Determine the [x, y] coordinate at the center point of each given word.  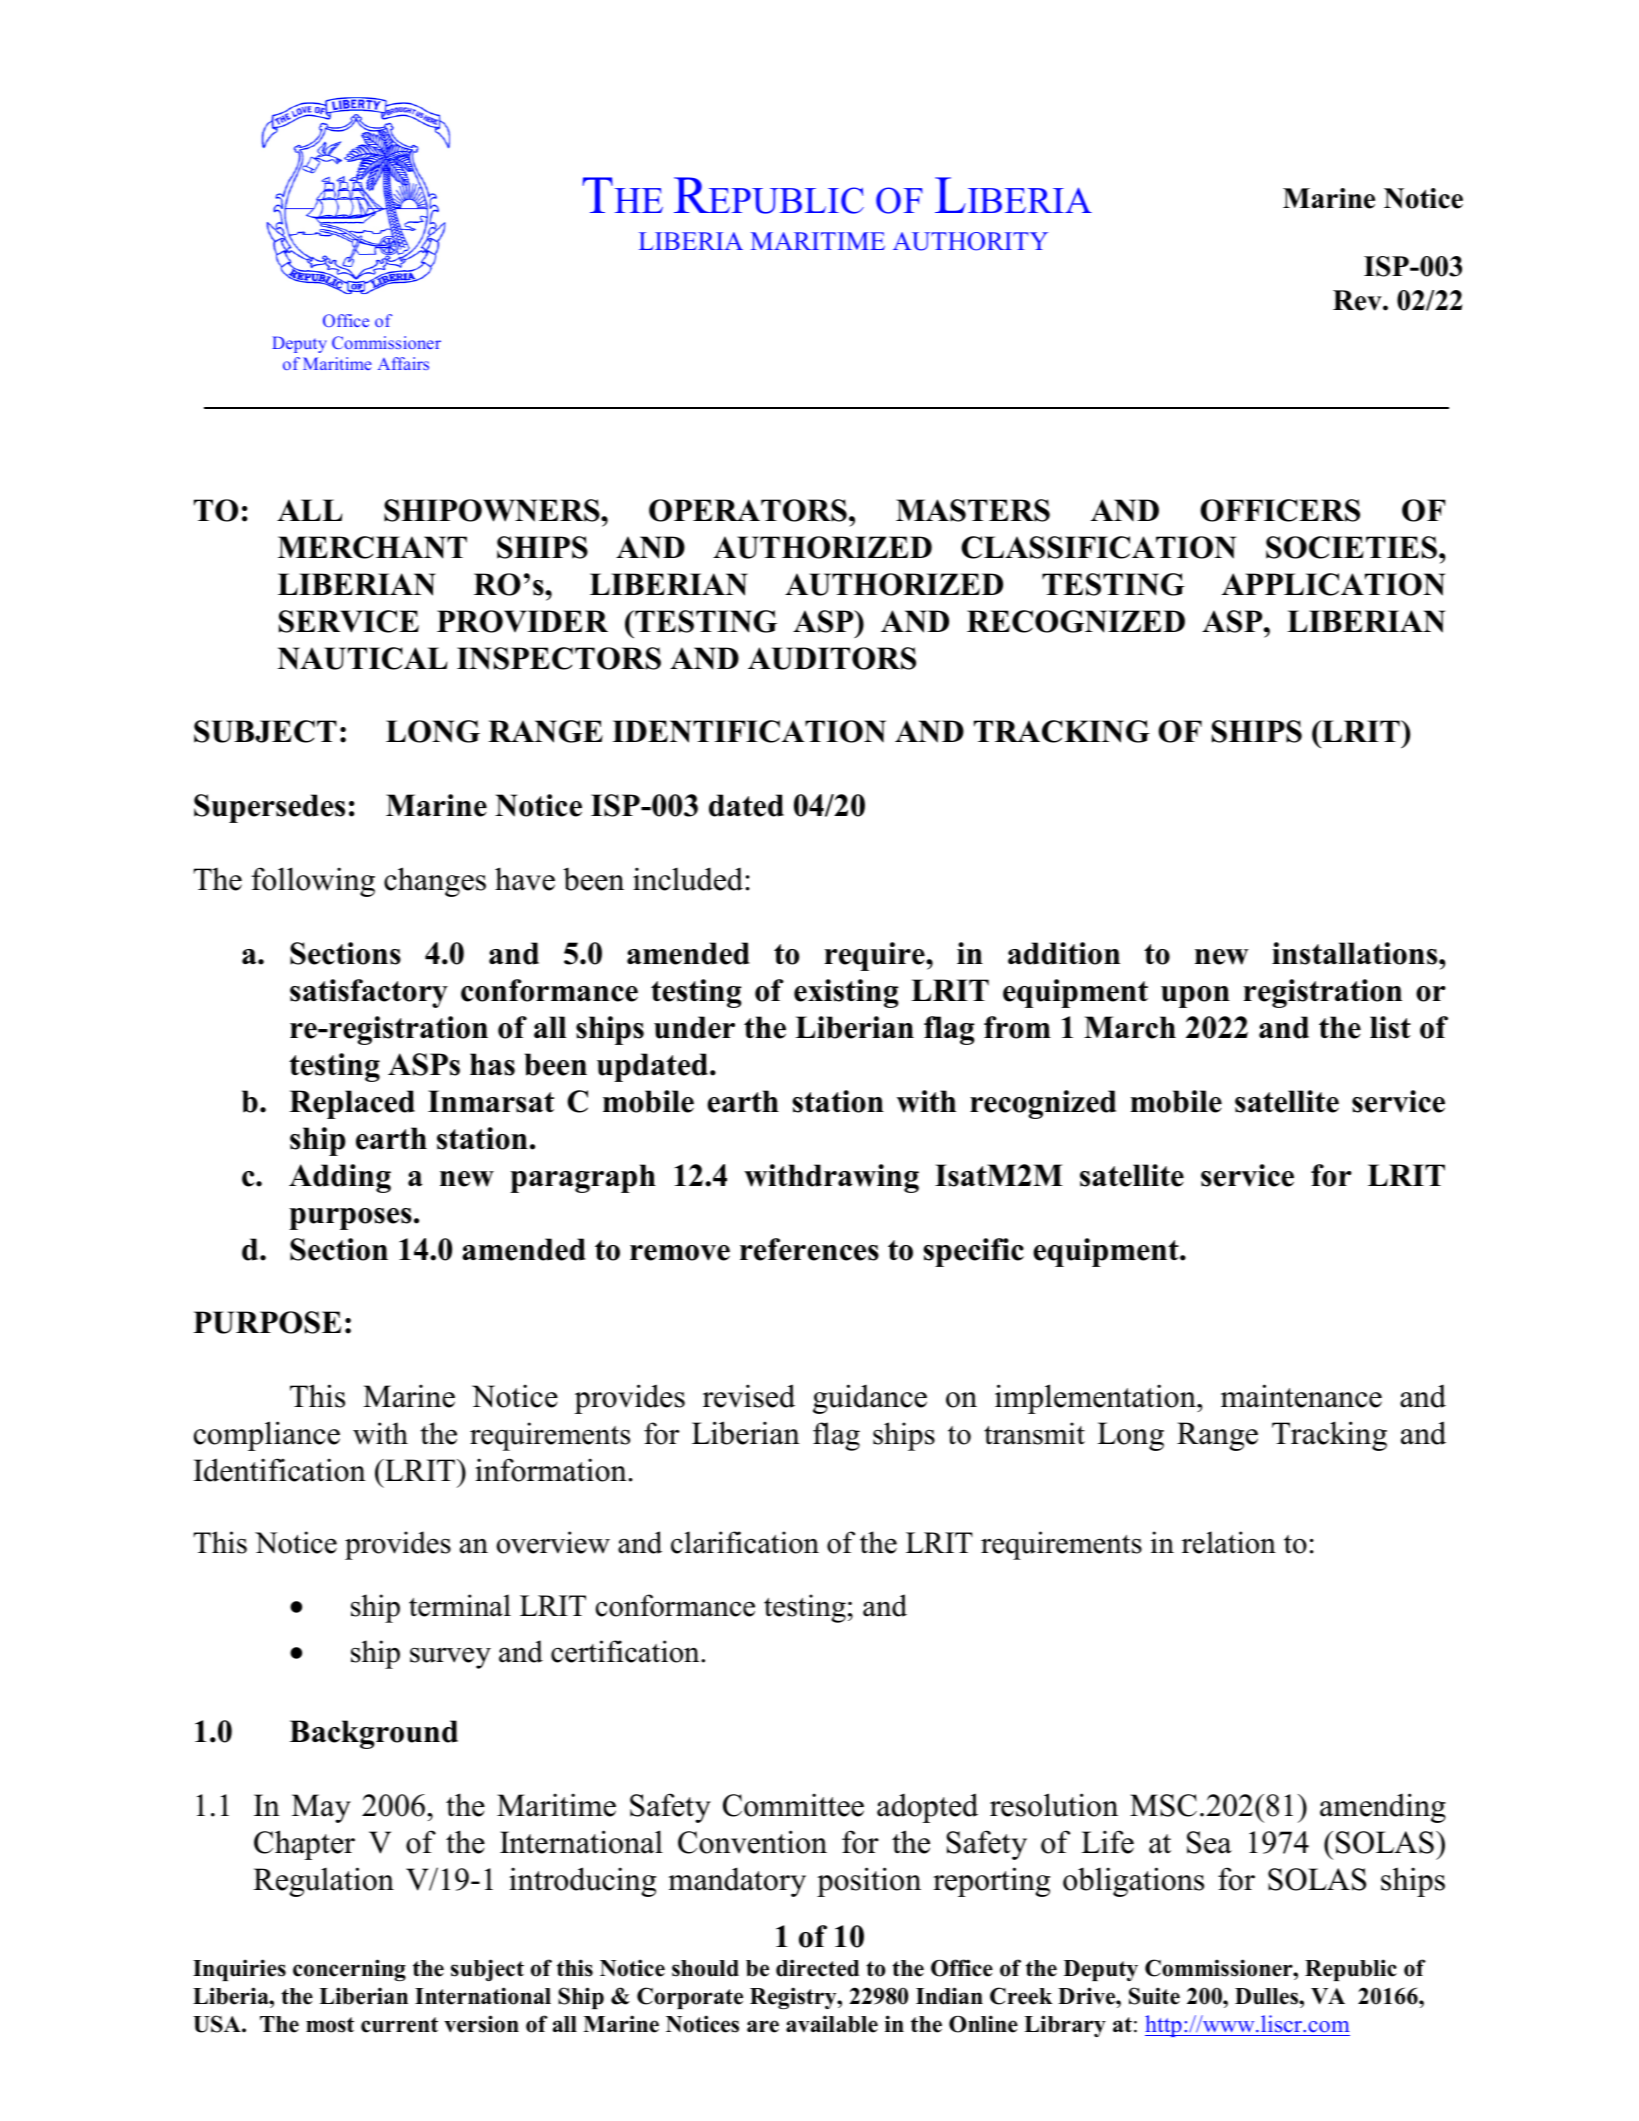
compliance [267, 1436]
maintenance [1301, 1396]
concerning [349, 1970]
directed [817, 1968]
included [688, 879]
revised [749, 1396]
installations [1356, 953]
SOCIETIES [1353, 547]
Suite [1154, 1996]
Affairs [403, 363]
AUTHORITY [970, 241]
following [313, 882]
